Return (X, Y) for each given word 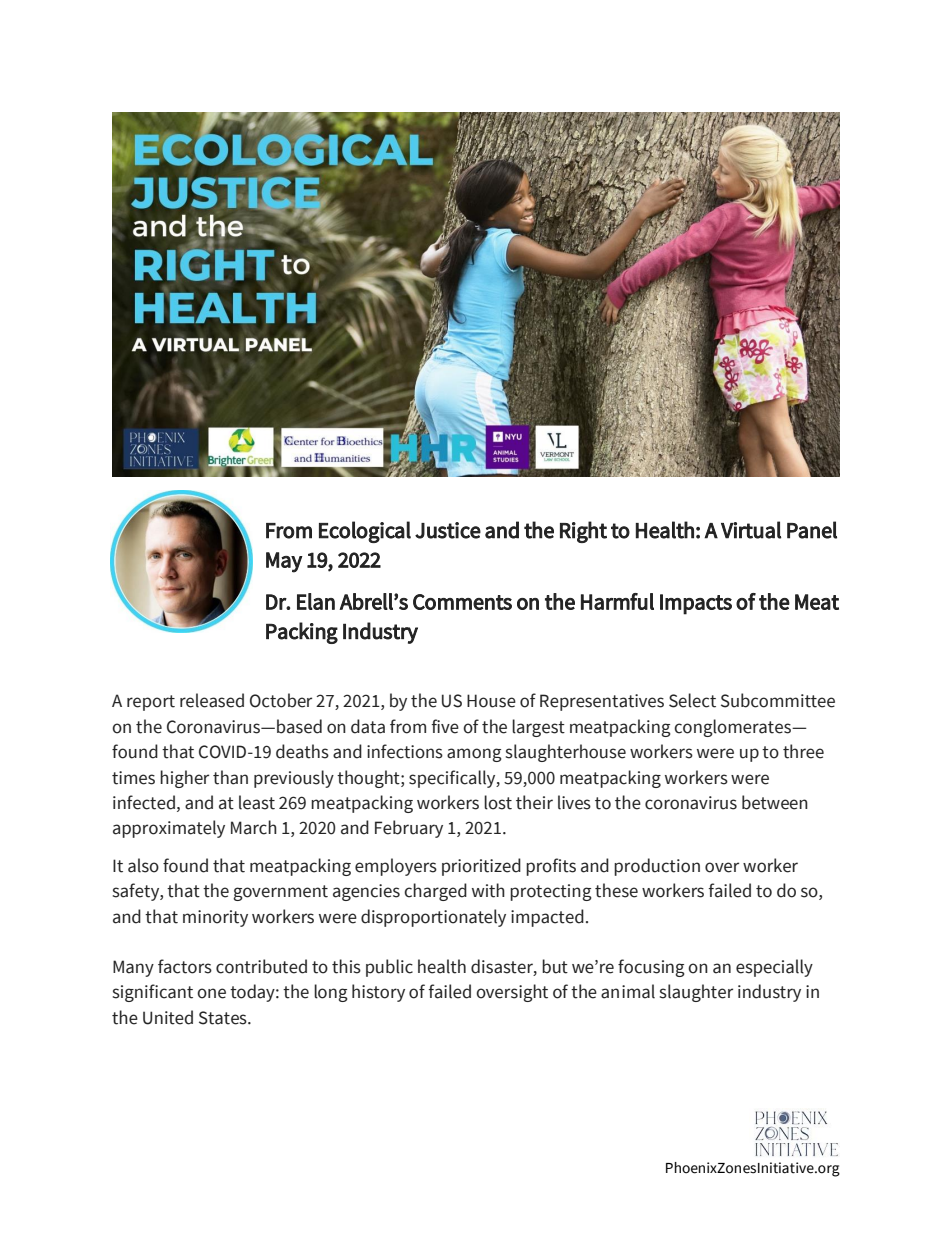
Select (692, 700)
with (488, 890)
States (224, 1018)
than (230, 777)
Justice (448, 530)
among (474, 755)
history (378, 993)
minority (215, 918)
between (775, 802)
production (657, 867)
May (284, 562)
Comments (462, 602)
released (212, 700)
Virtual (751, 530)
